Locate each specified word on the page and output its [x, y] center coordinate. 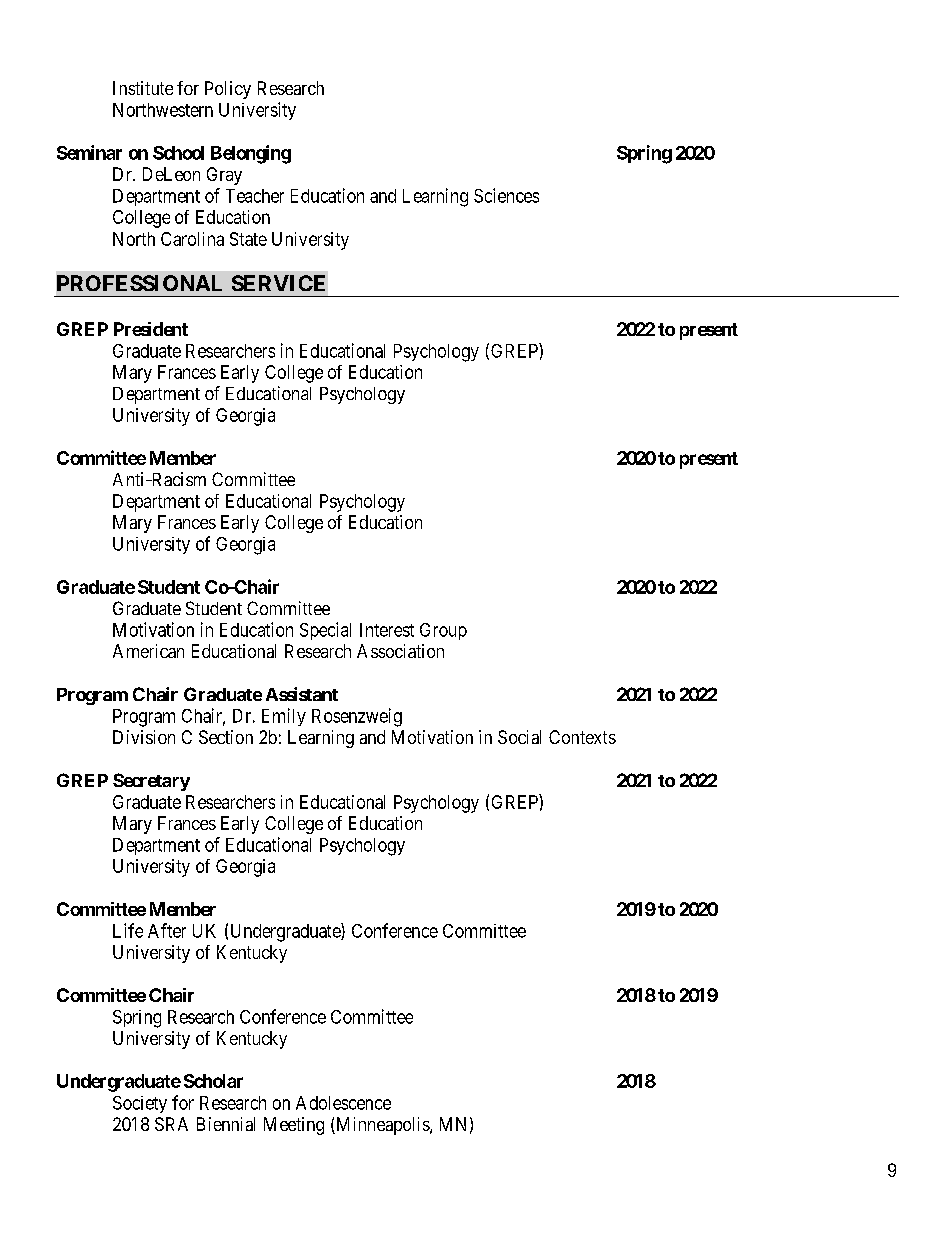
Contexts [582, 737]
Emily [284, 717]
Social [519, 737]
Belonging [251, 154]
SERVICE [278, 283]
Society [140, 1104]
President [151, 329]
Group [443, 631]
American [148, 651]
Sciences [506, 195]
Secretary [151, 782]
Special [325, 631]
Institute [143, 88]
